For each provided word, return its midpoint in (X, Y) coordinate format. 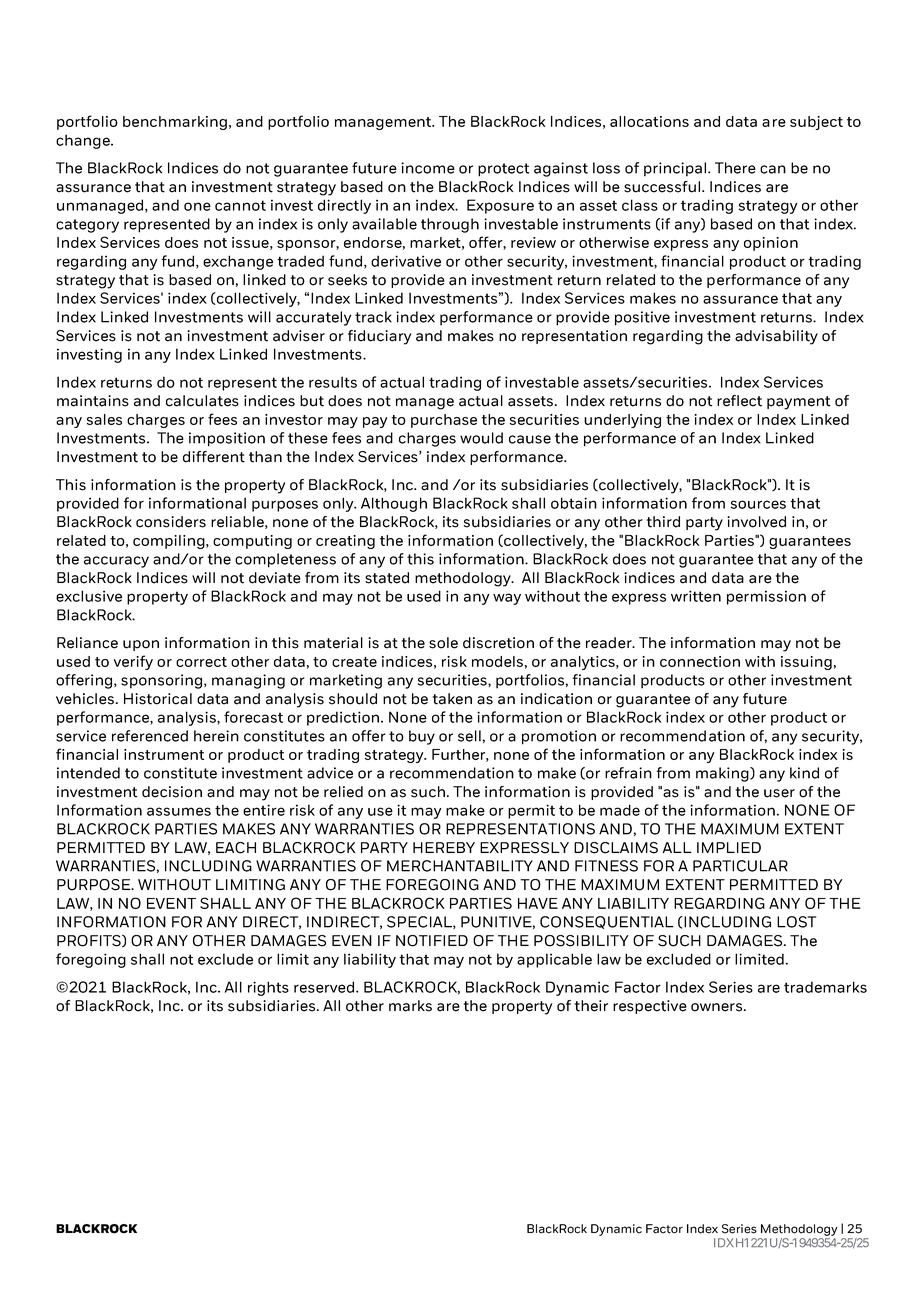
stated (387, 578)
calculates (202, 401)
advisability (776, 337)
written (696, 596)
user (779, 793)
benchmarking (175, 123)
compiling (170, 542)
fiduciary (379, 337)
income (428, 168)
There (735, 168)
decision (172, 792)
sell (469, 736)
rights (268, 988)
